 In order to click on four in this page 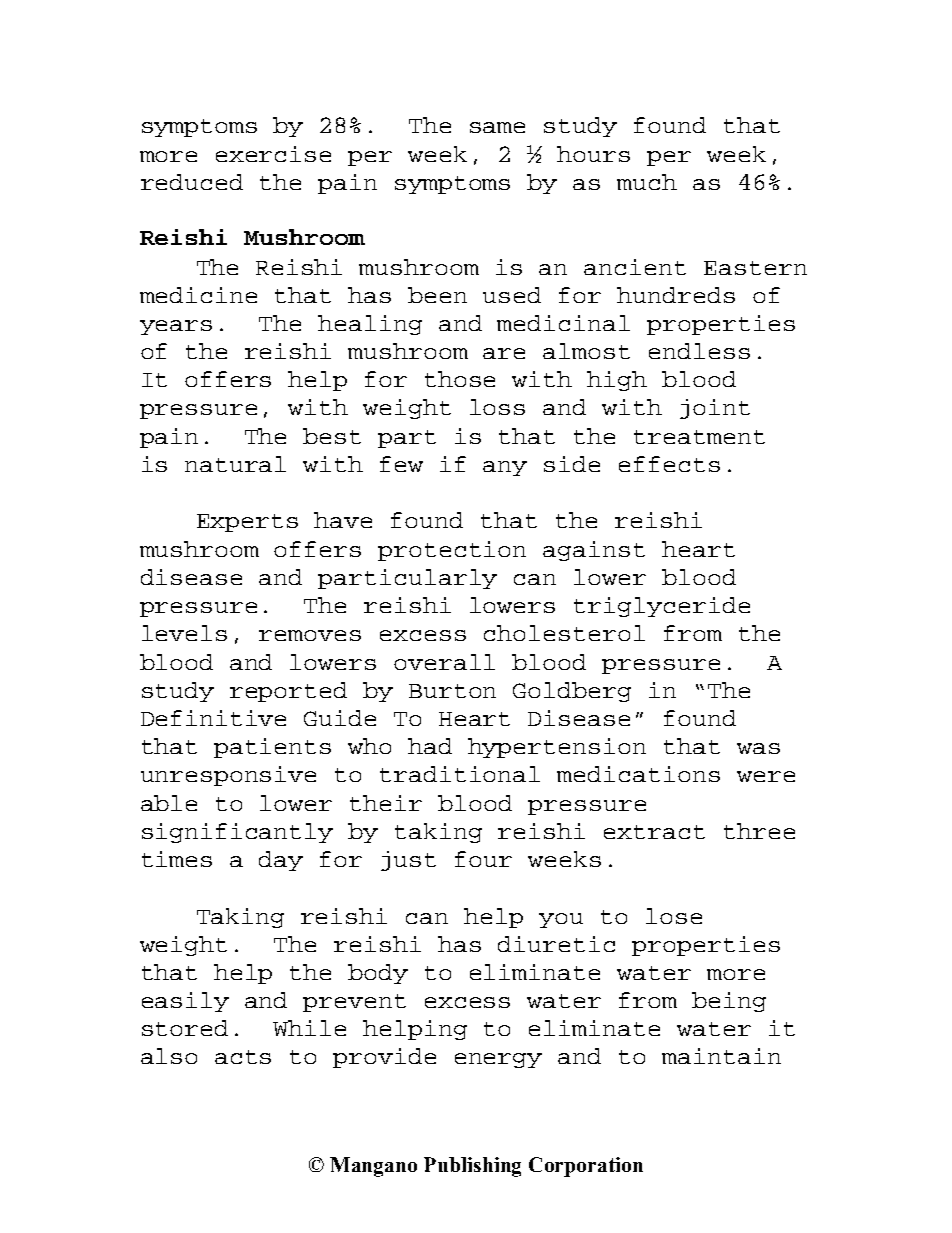, I will do `click(483, 859)`.
